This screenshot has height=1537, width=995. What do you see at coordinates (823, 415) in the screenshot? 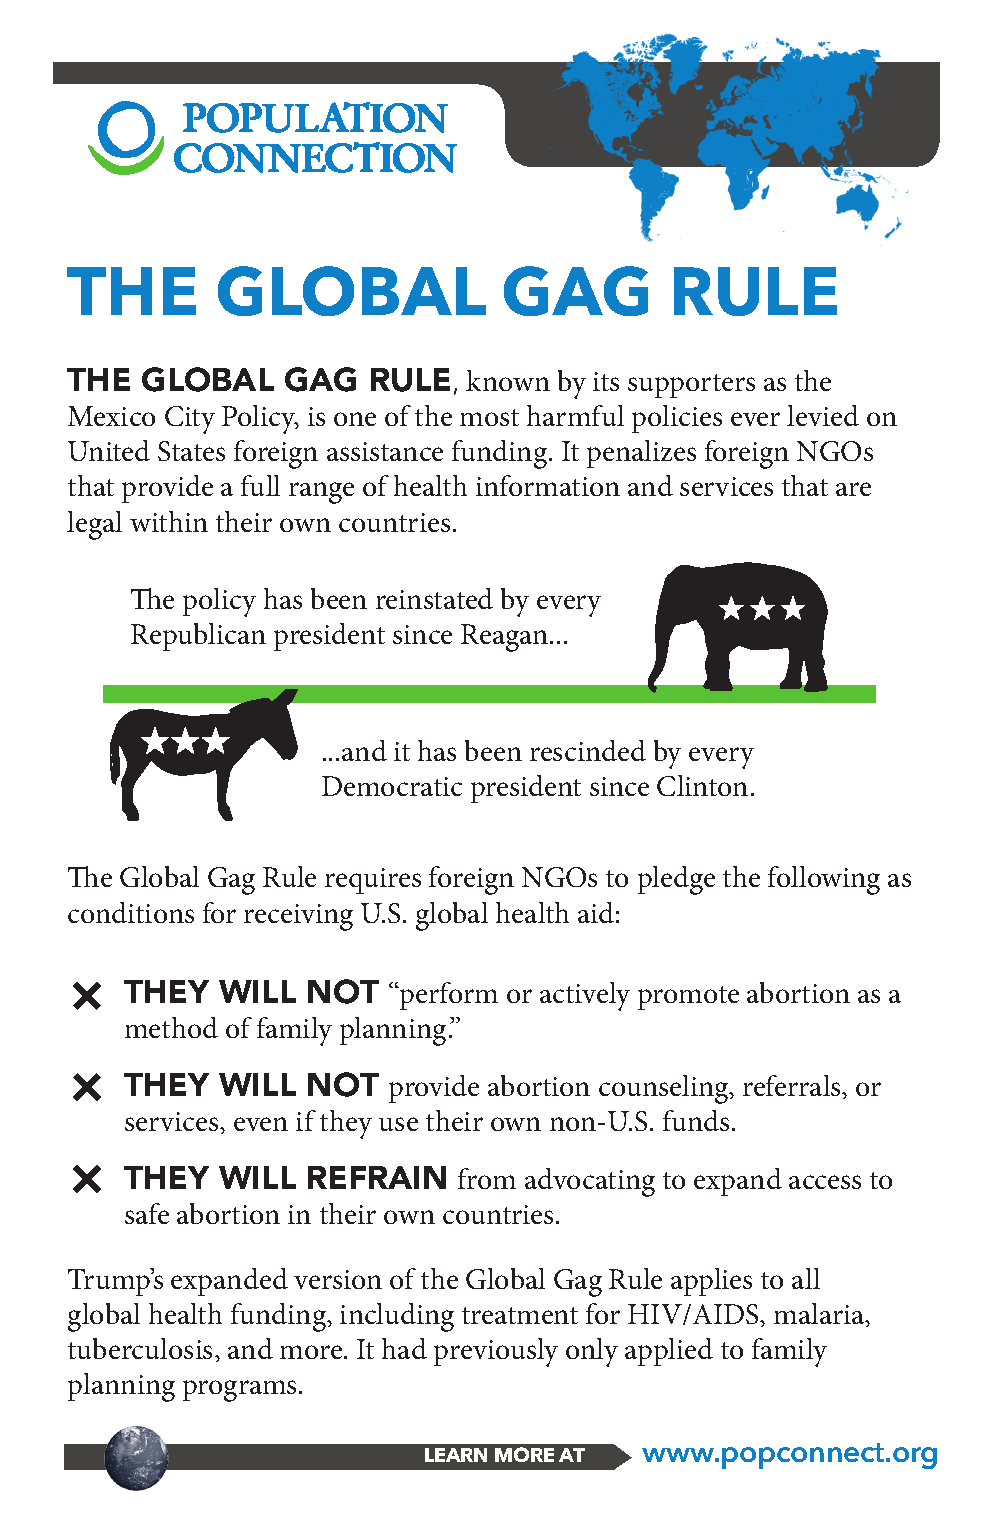
I see `levied` at bounding box center [823, 415].
